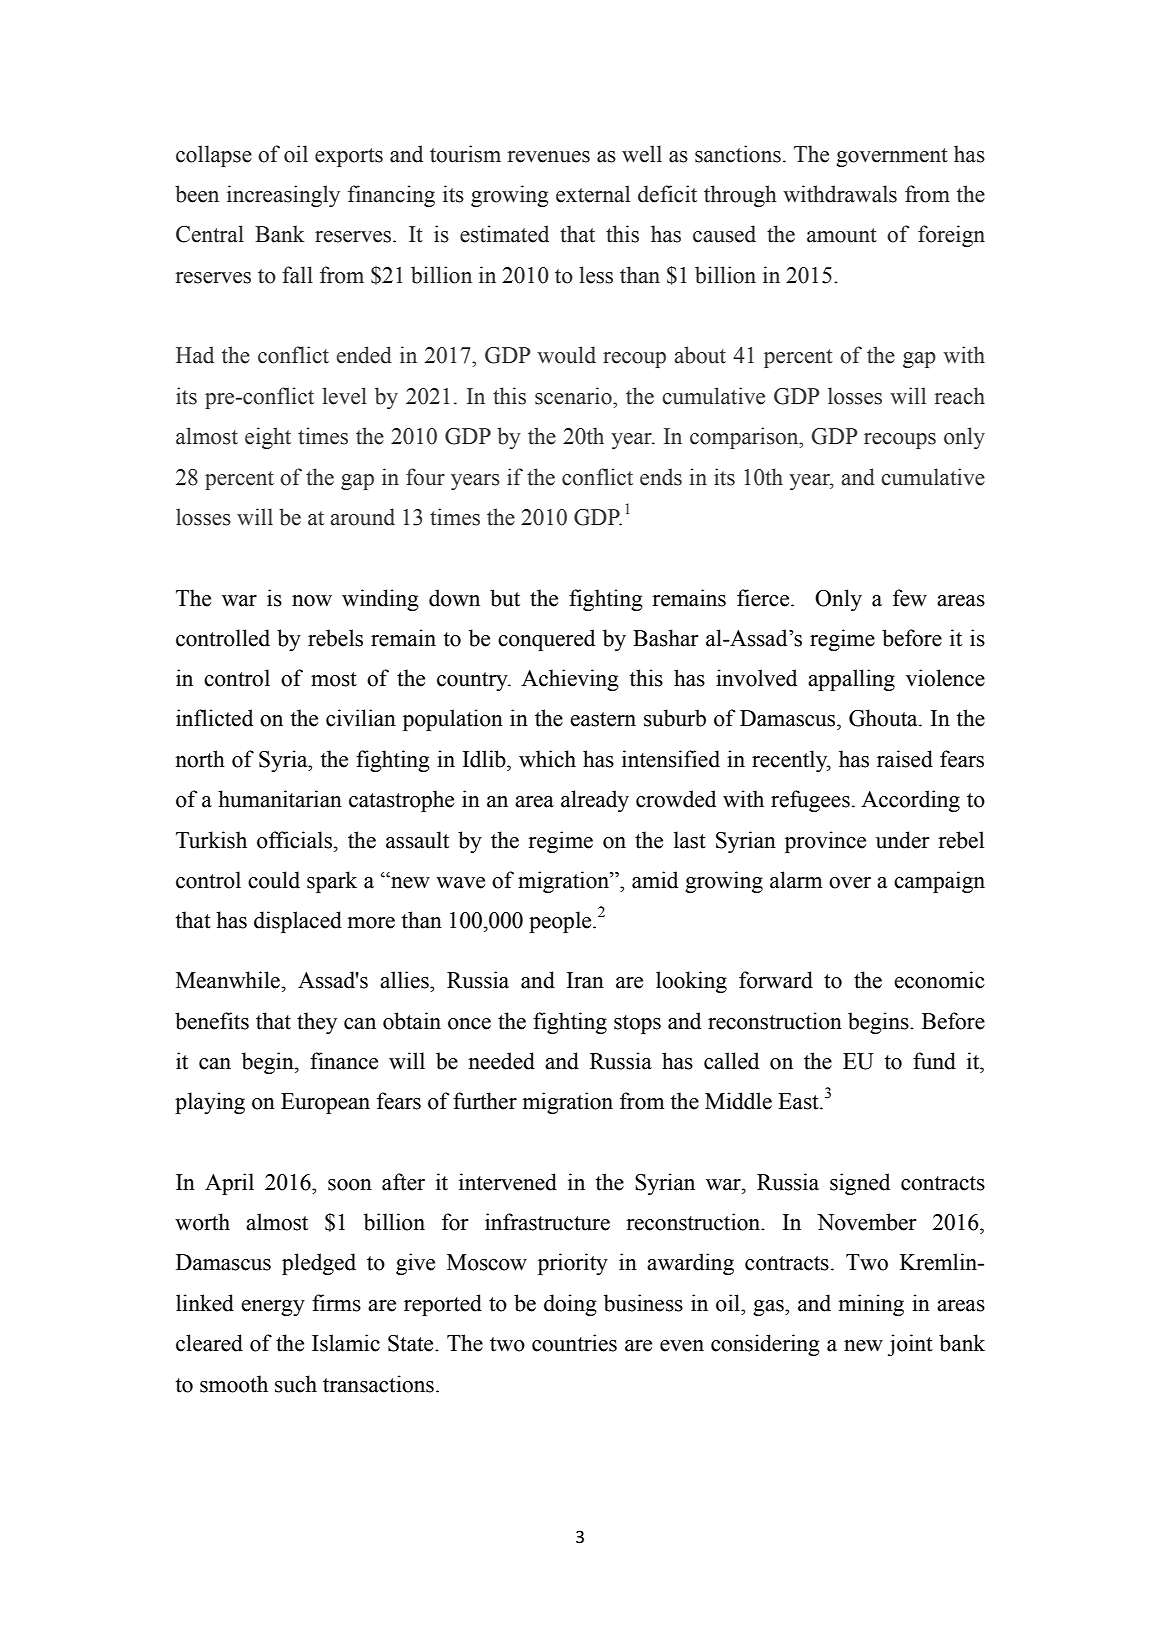 The image size is (1160, 1641). What do you see at coordinates (593, 194) in the screenshot?
I see `external` at bounding box center [593, 194].
